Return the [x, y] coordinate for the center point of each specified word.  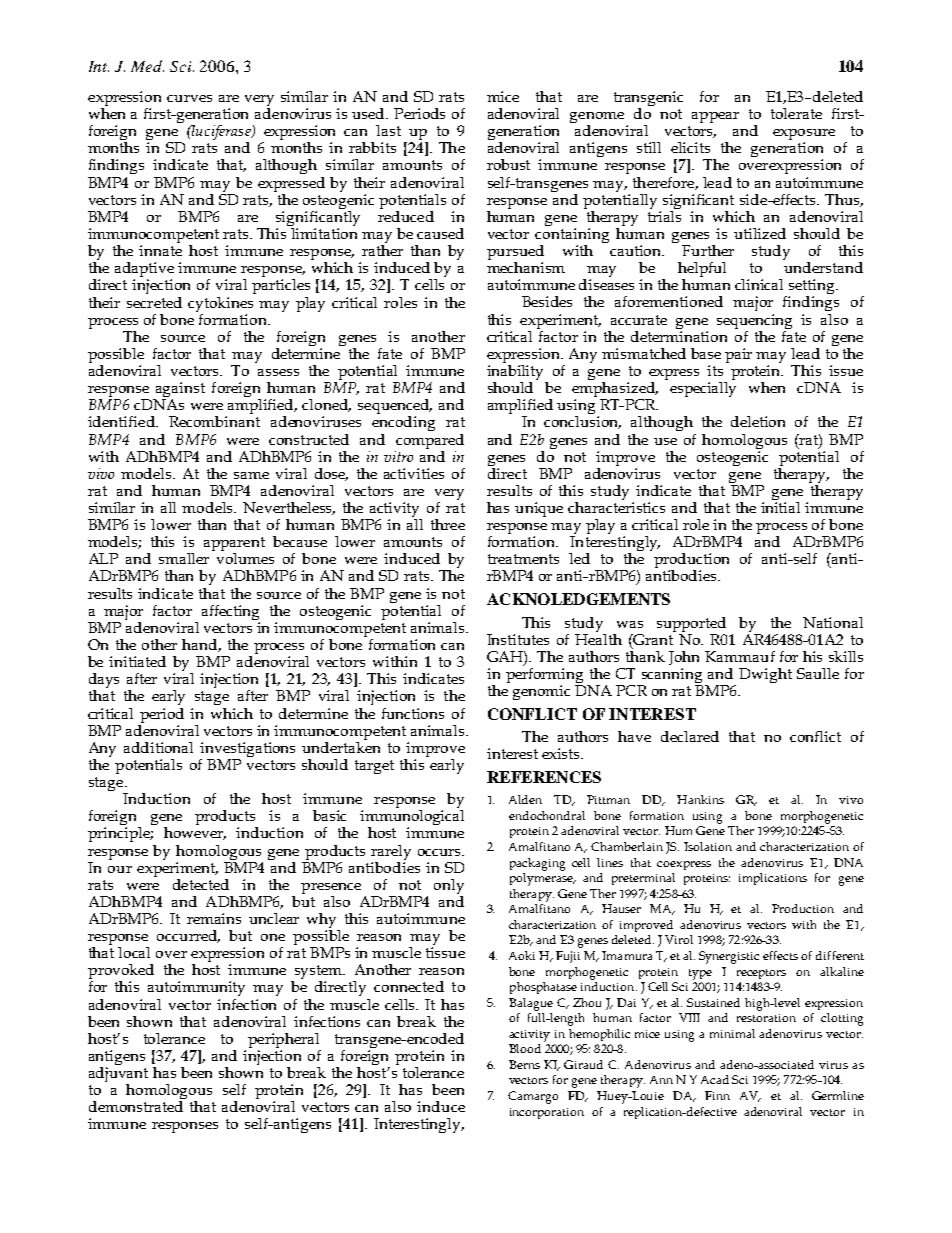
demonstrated [136, 1106]
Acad [715, 1079]
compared [430, 441]
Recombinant [214, 421]
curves [189, 98]
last [388, 130]
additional [158, 747]
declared [690, 736]
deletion [758, 421]
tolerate [796, 113]
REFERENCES [544, 777]
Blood [525, 1048]
